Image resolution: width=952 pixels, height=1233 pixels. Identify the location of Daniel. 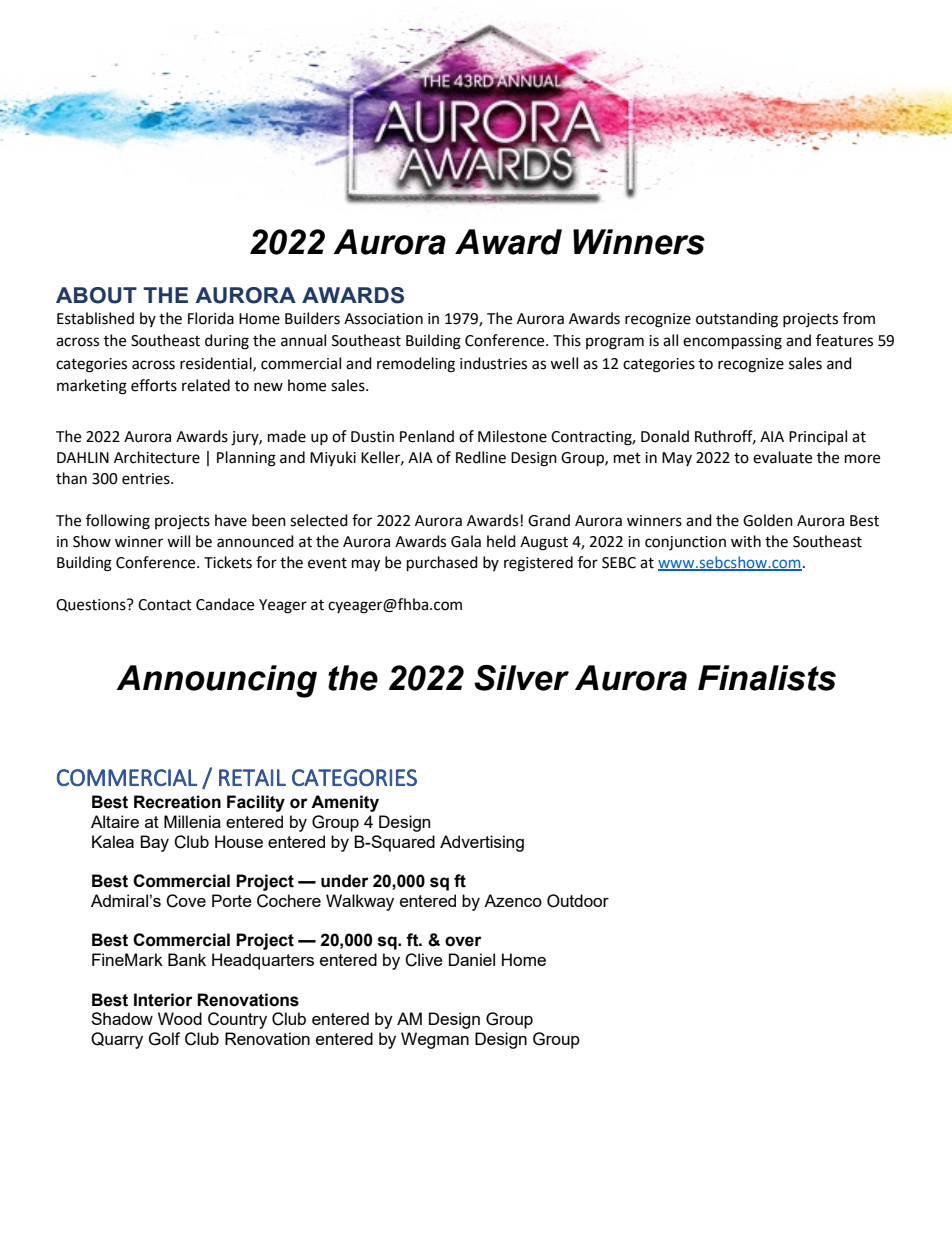
(472, 959).
